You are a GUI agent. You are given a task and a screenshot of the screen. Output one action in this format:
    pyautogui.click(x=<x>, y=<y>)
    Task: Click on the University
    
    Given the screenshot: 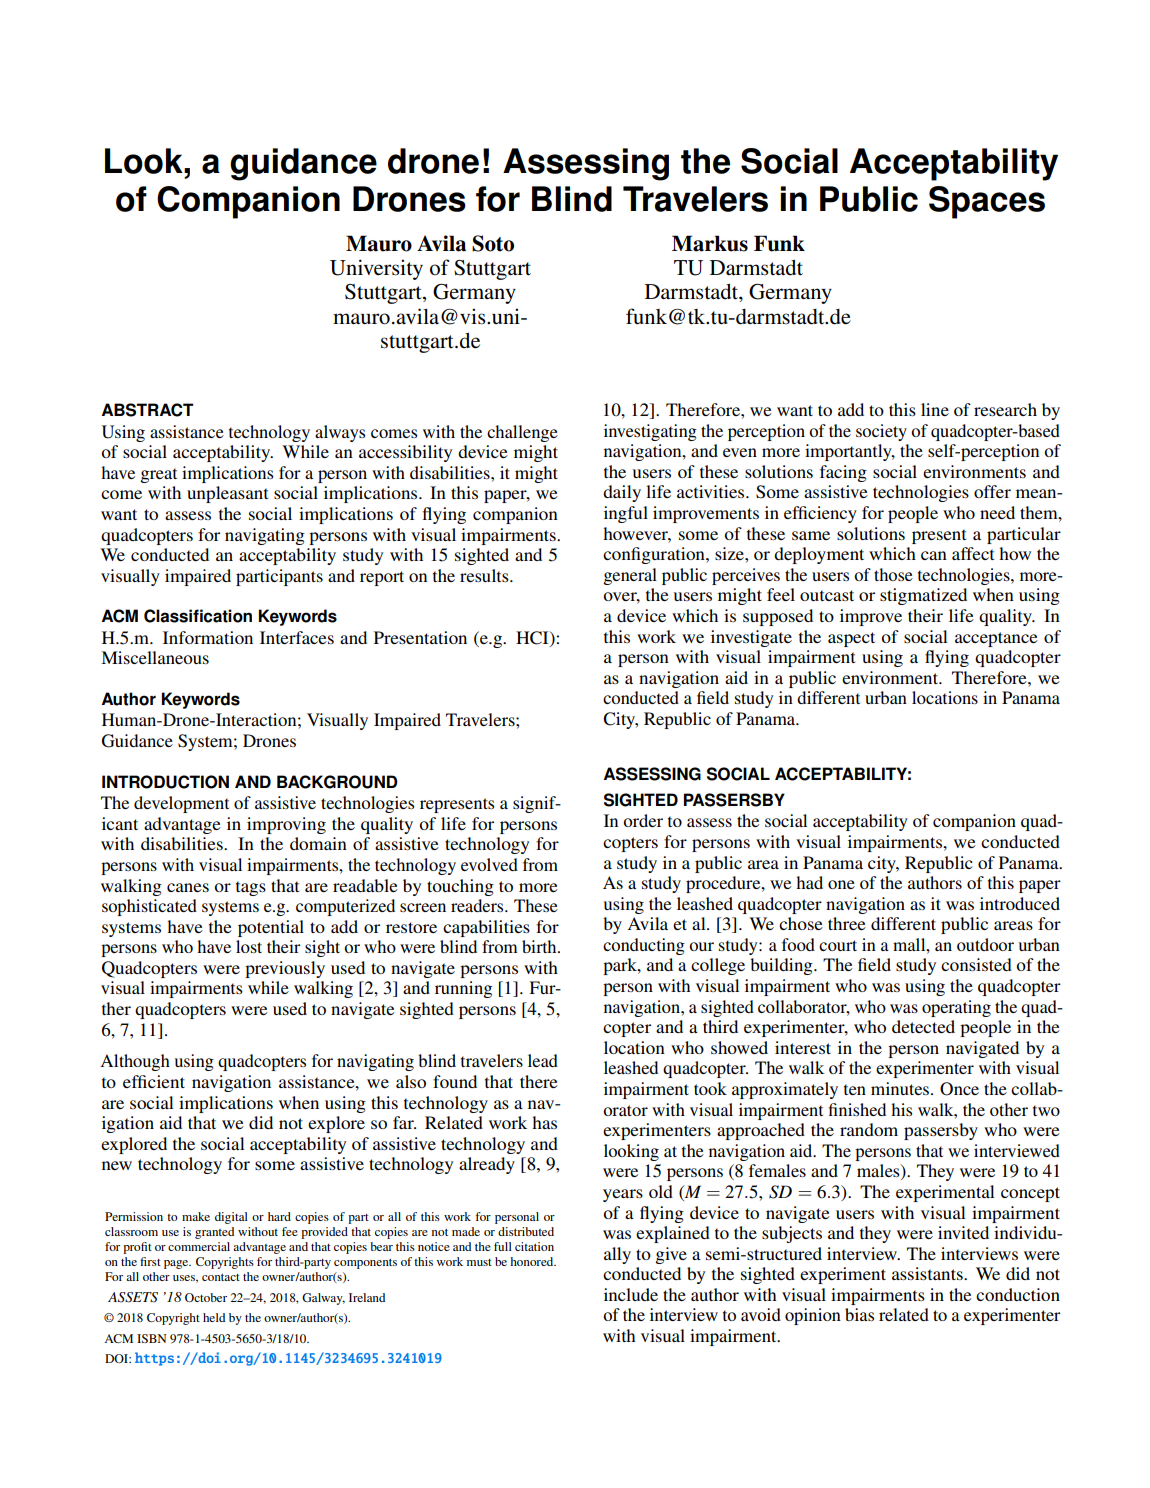 What is the action you would take?
    pyautogui.click(x=376, y=269)
